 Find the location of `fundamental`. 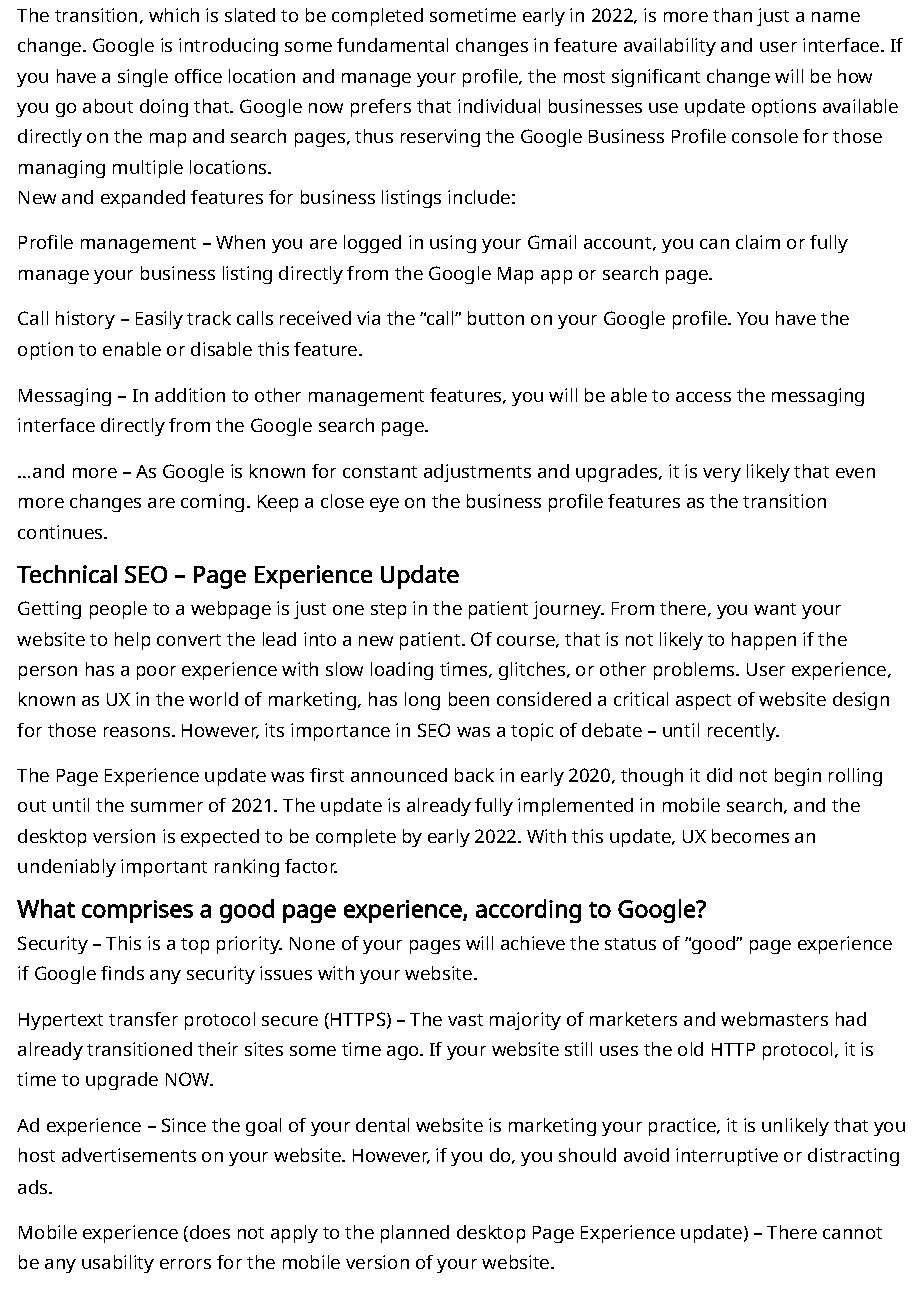

fundamental is located at coordinates (392, 45).
